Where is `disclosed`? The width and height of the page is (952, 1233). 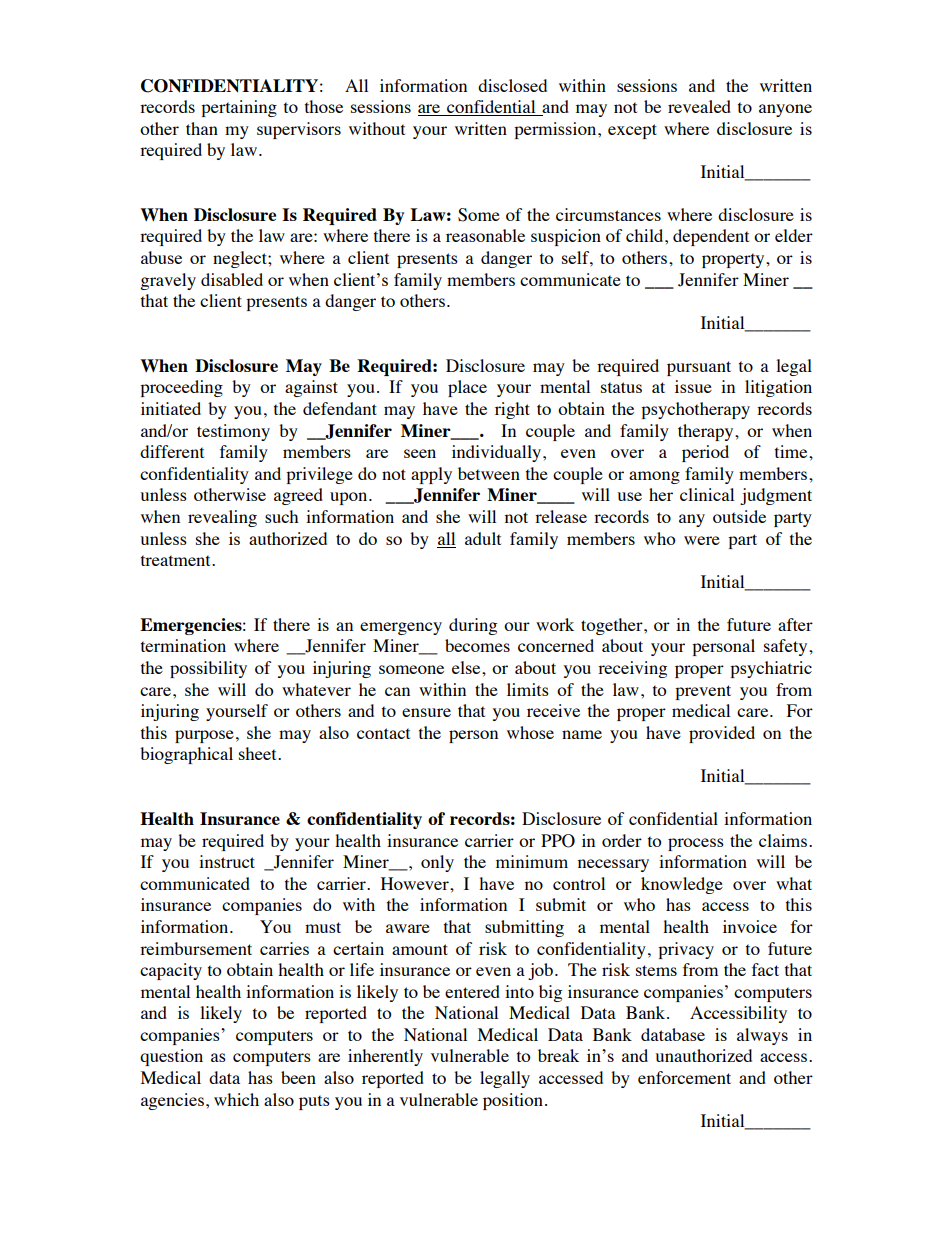 disclosed is located at coordinates (512, 85).
